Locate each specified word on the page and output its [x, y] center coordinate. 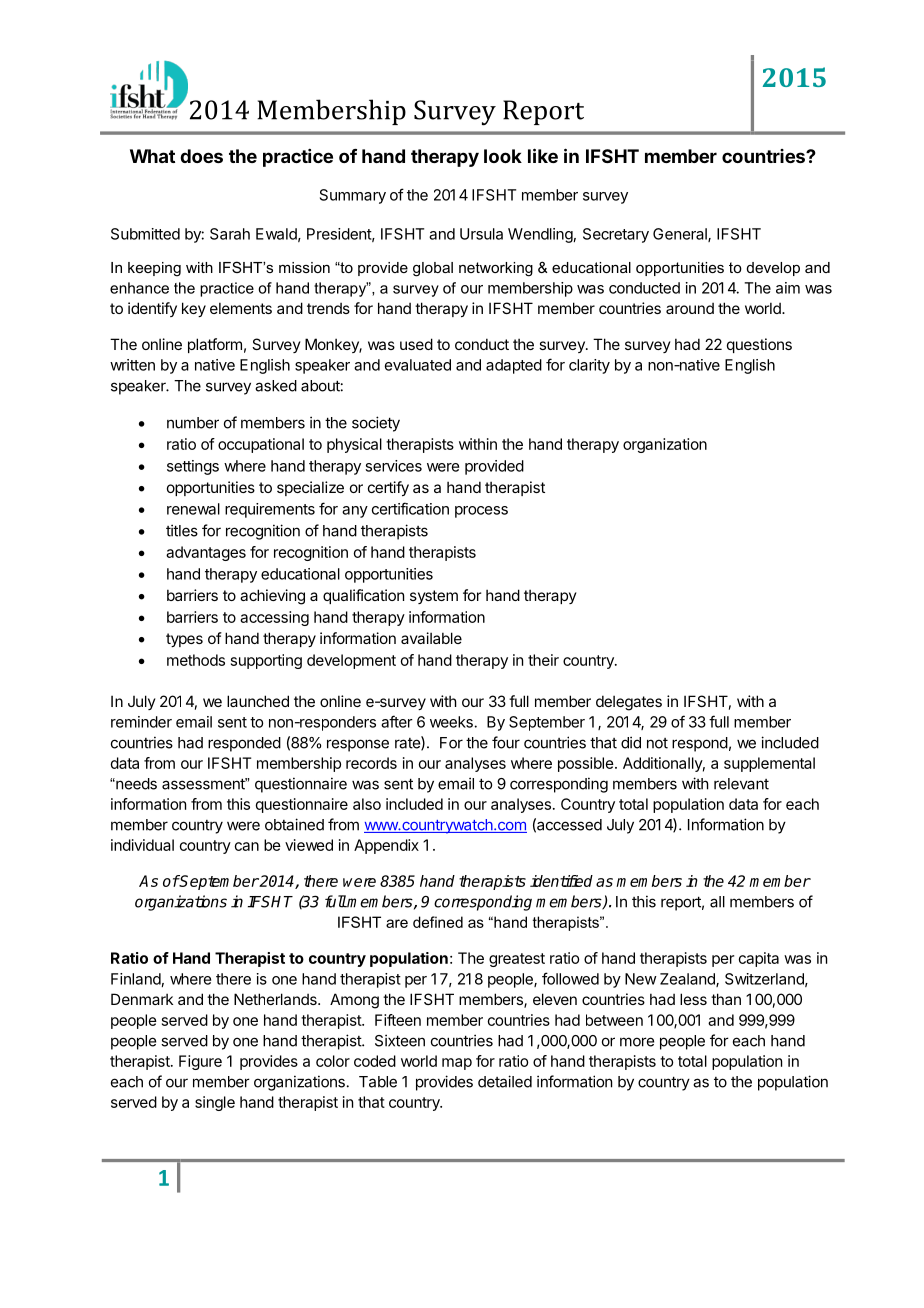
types [184, 640]
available [431, 638]
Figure [200, 1062]
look [503, 156]
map [457, 1064]
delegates [629, 703]
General [681, 235]
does [201, 156]
